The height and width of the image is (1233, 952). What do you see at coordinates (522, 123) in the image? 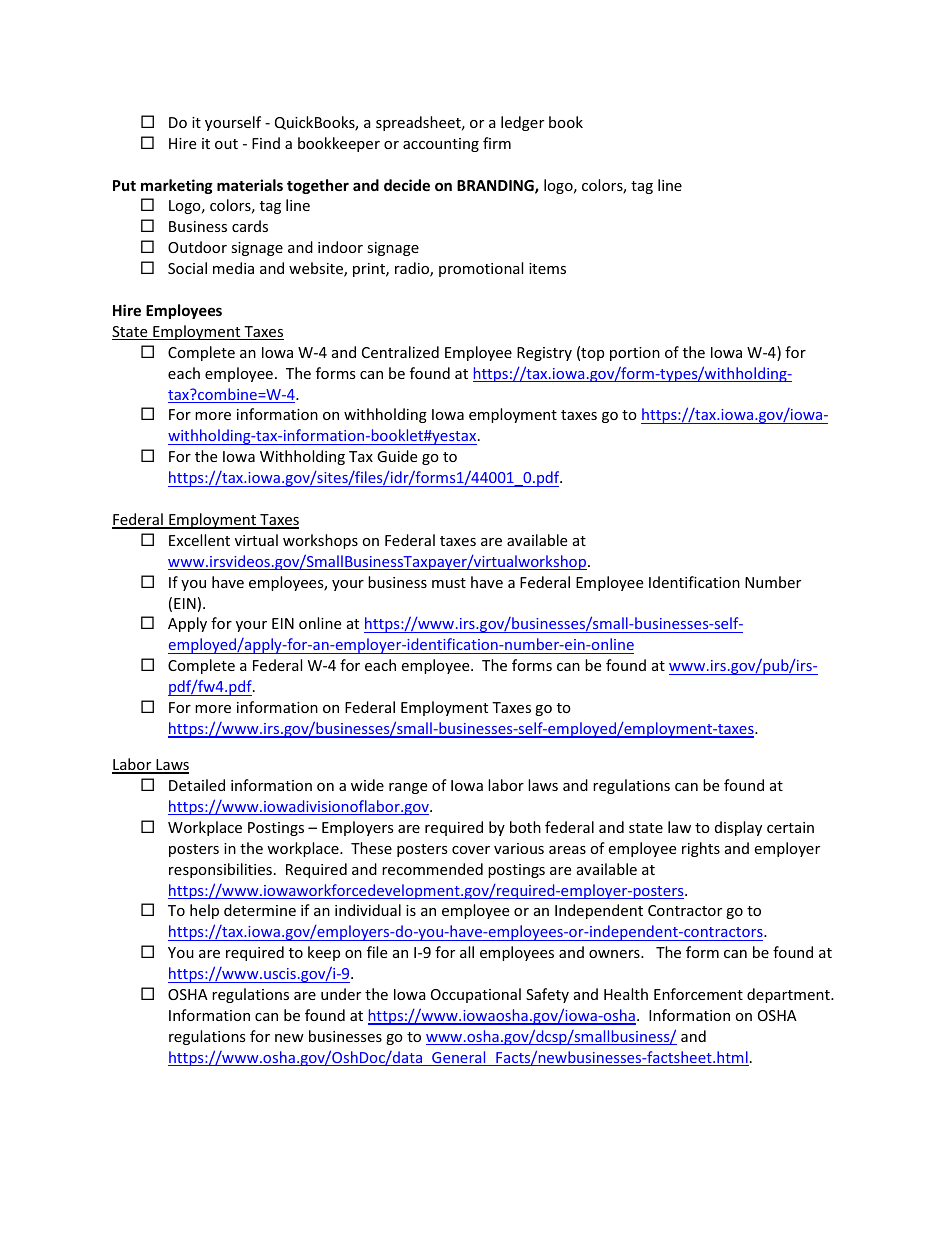
I see `ledger` at bounding box center [522, 123].
